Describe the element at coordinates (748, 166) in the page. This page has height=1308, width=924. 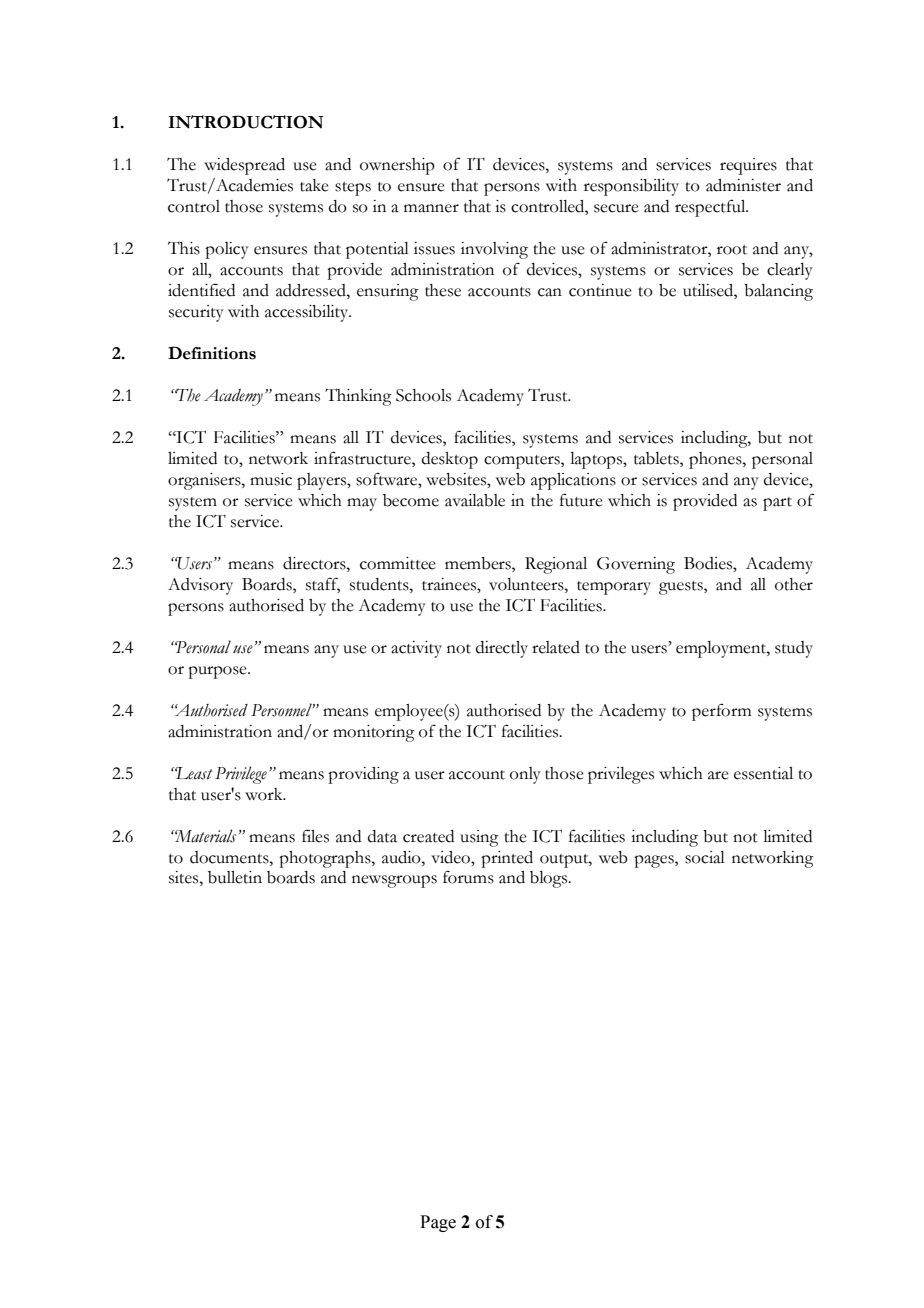
I see `requires` at that location.
